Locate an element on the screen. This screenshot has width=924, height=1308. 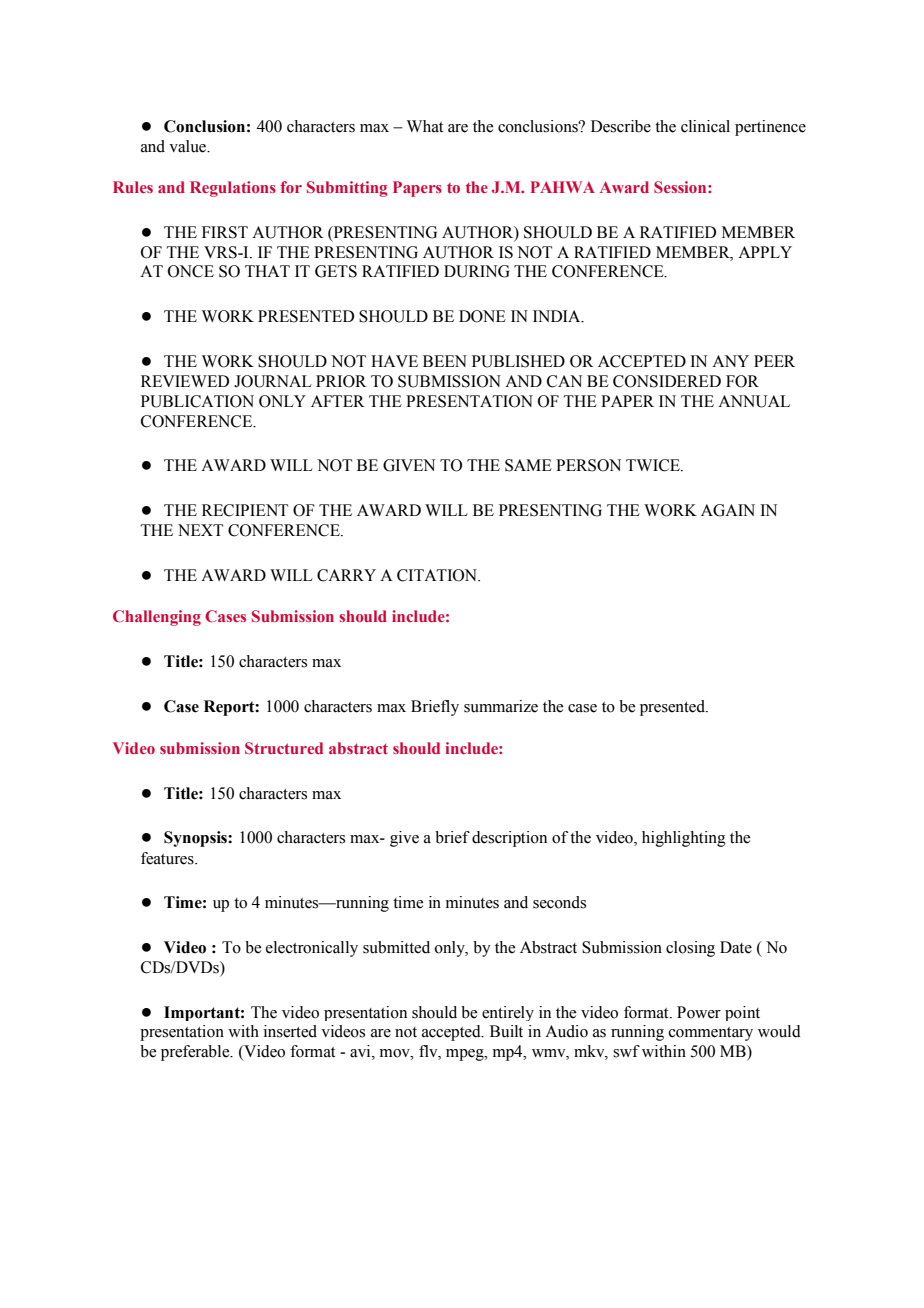
Built is located at coordinates (506, 1031).
